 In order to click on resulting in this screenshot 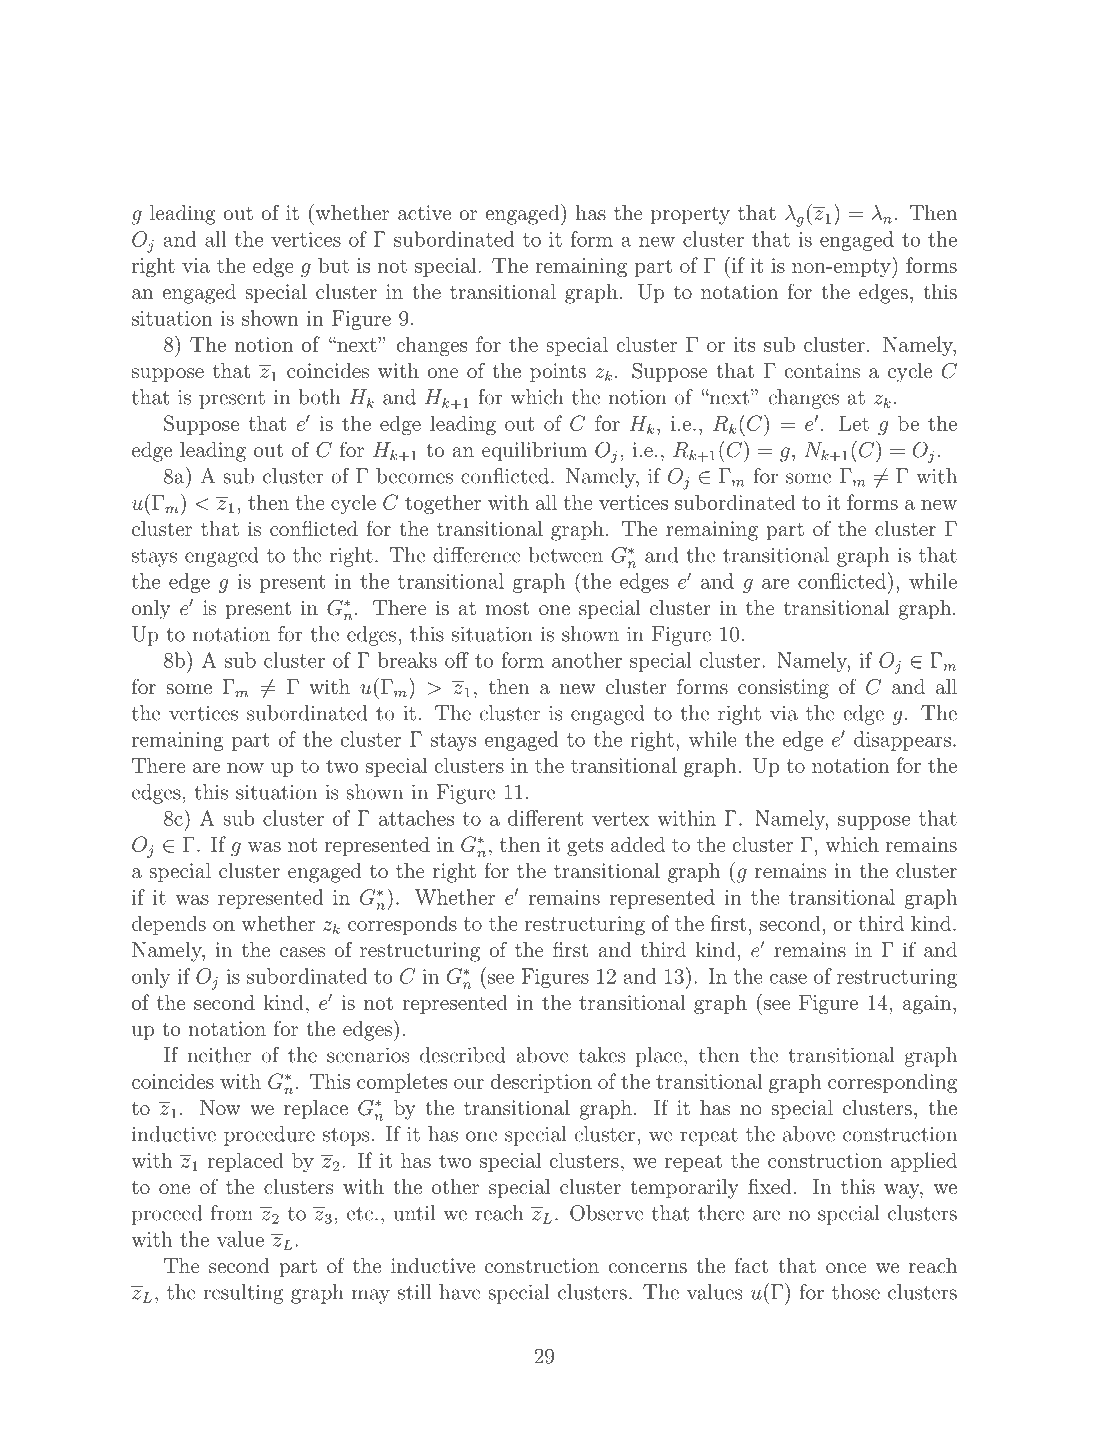, I will do `click(243, 1294)`.
